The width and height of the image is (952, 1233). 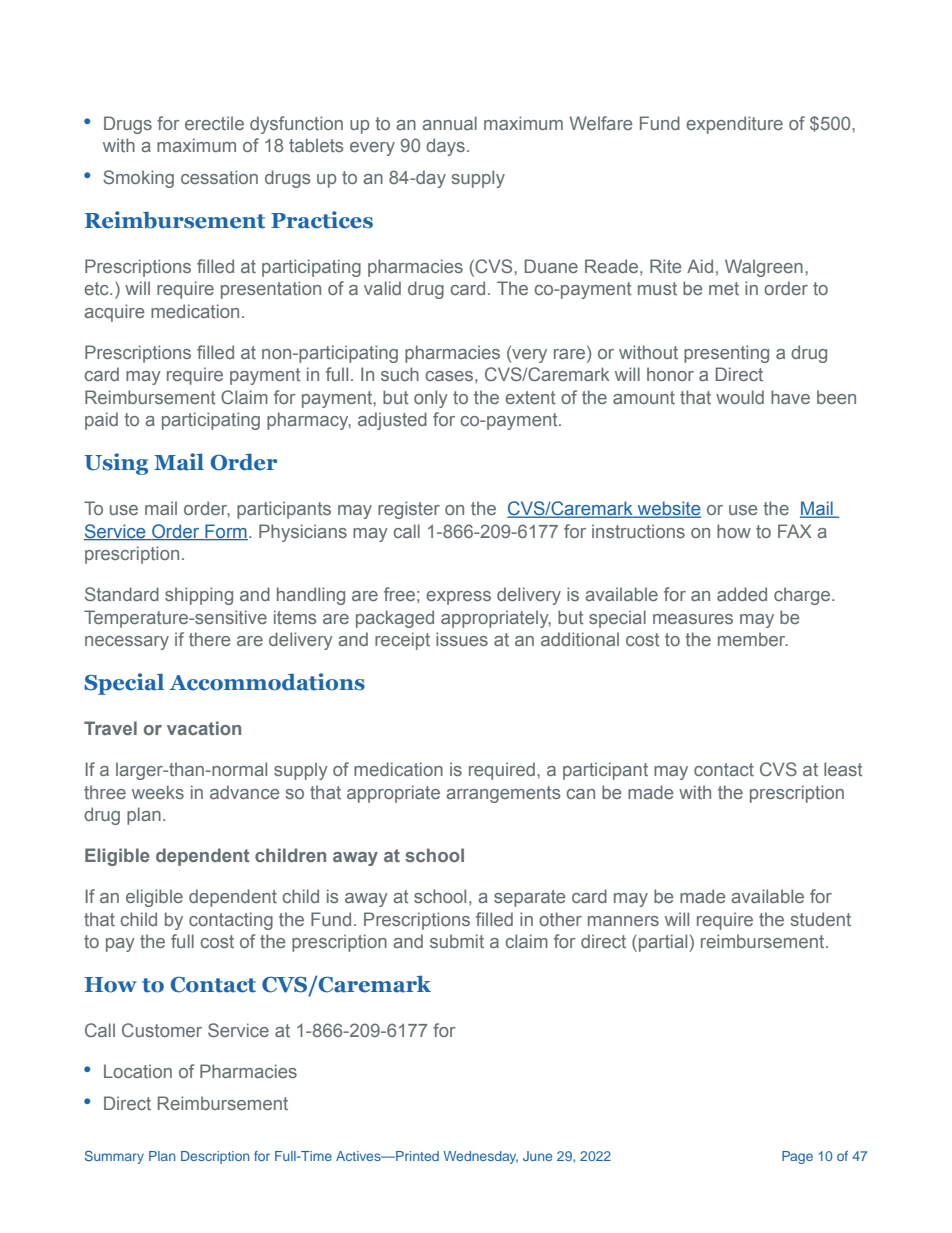 What do you see at coordinates (116, 464) in the image?
I see `Using` at bounding box center [116, 464].
